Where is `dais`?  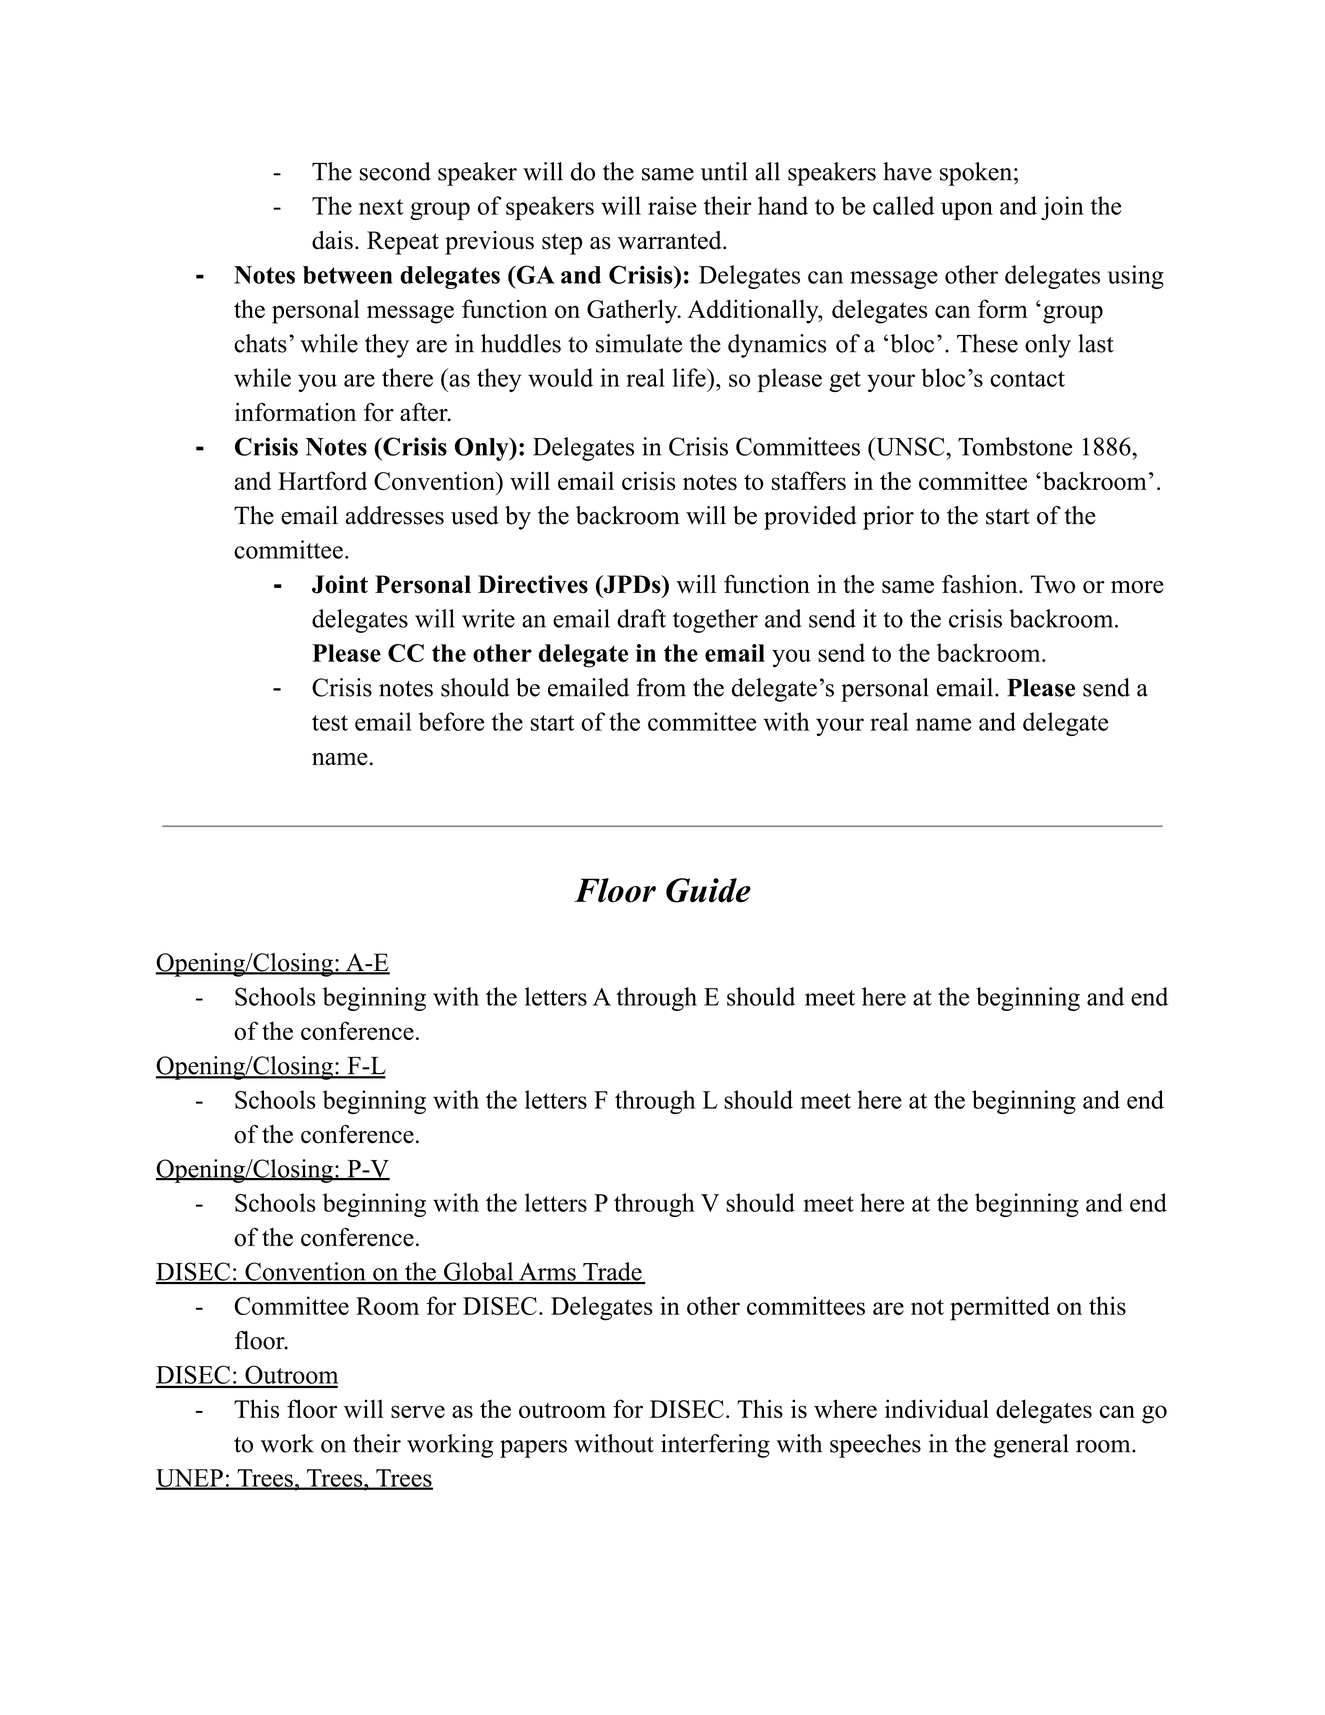
dais is located at coordinates (332, 240).
